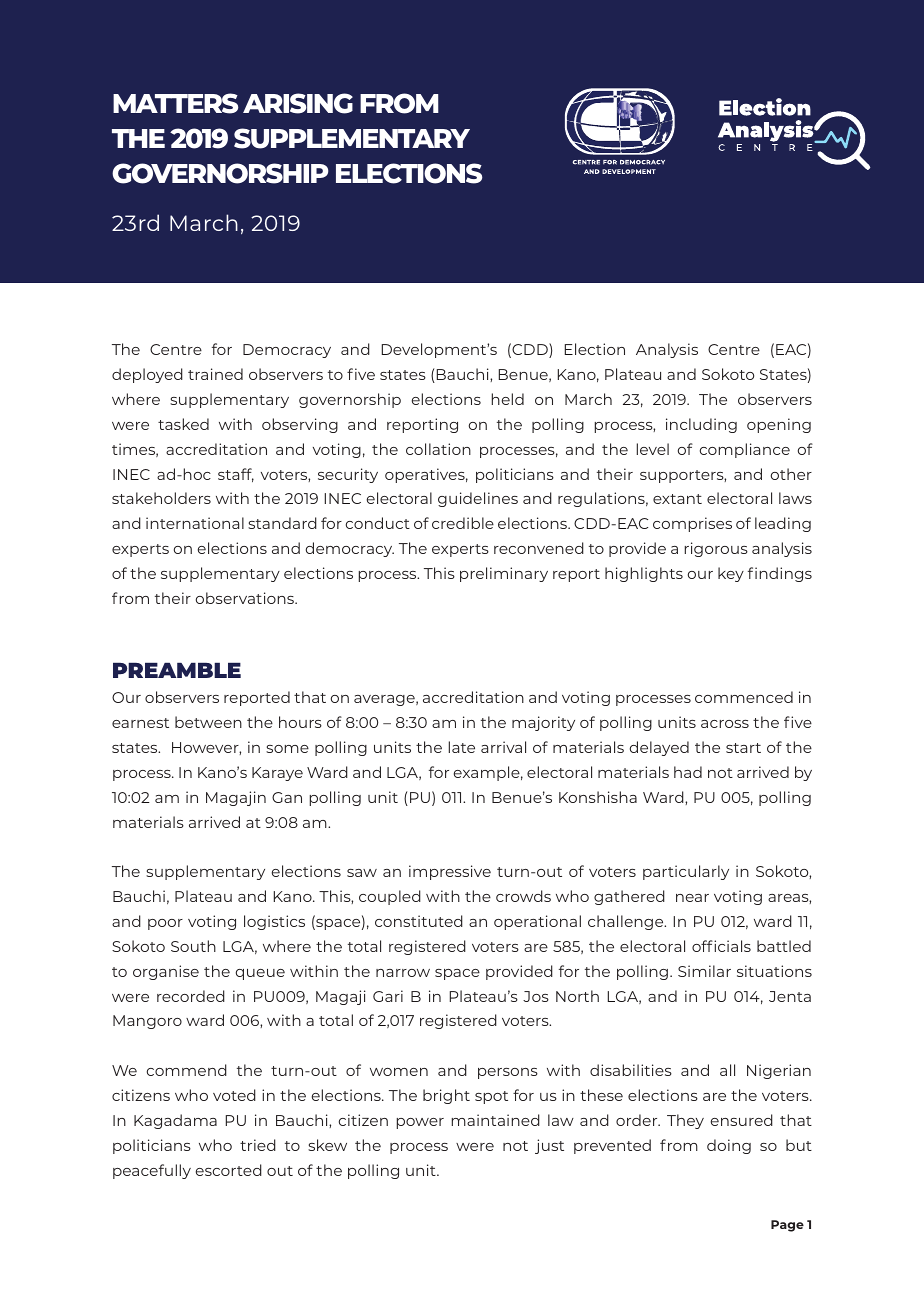  I want to click on ARISING, so click(298, 103).
